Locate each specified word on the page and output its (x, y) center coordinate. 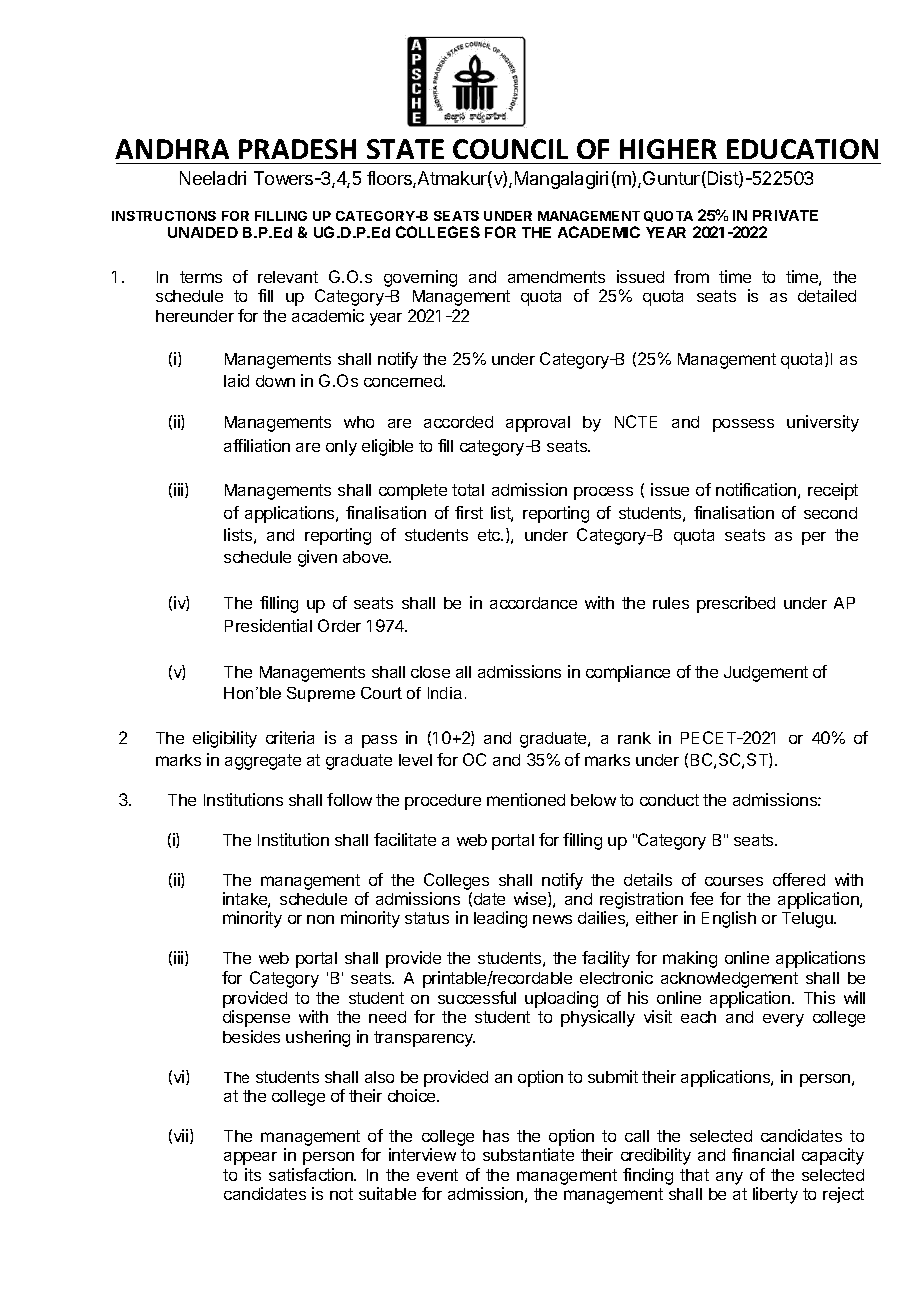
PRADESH (297, 149)
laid (236, 380)
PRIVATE (785, 215)
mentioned (526, 799)
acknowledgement (729, 980)
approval (538, 424)
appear (250, 1158)
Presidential (268, 625)
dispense (256, 1018)
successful (477, 997)
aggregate (263, 762)
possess (743, 425)
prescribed (736, 604)
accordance (533, 603)
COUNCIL (510, 149)
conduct (669, 800)
